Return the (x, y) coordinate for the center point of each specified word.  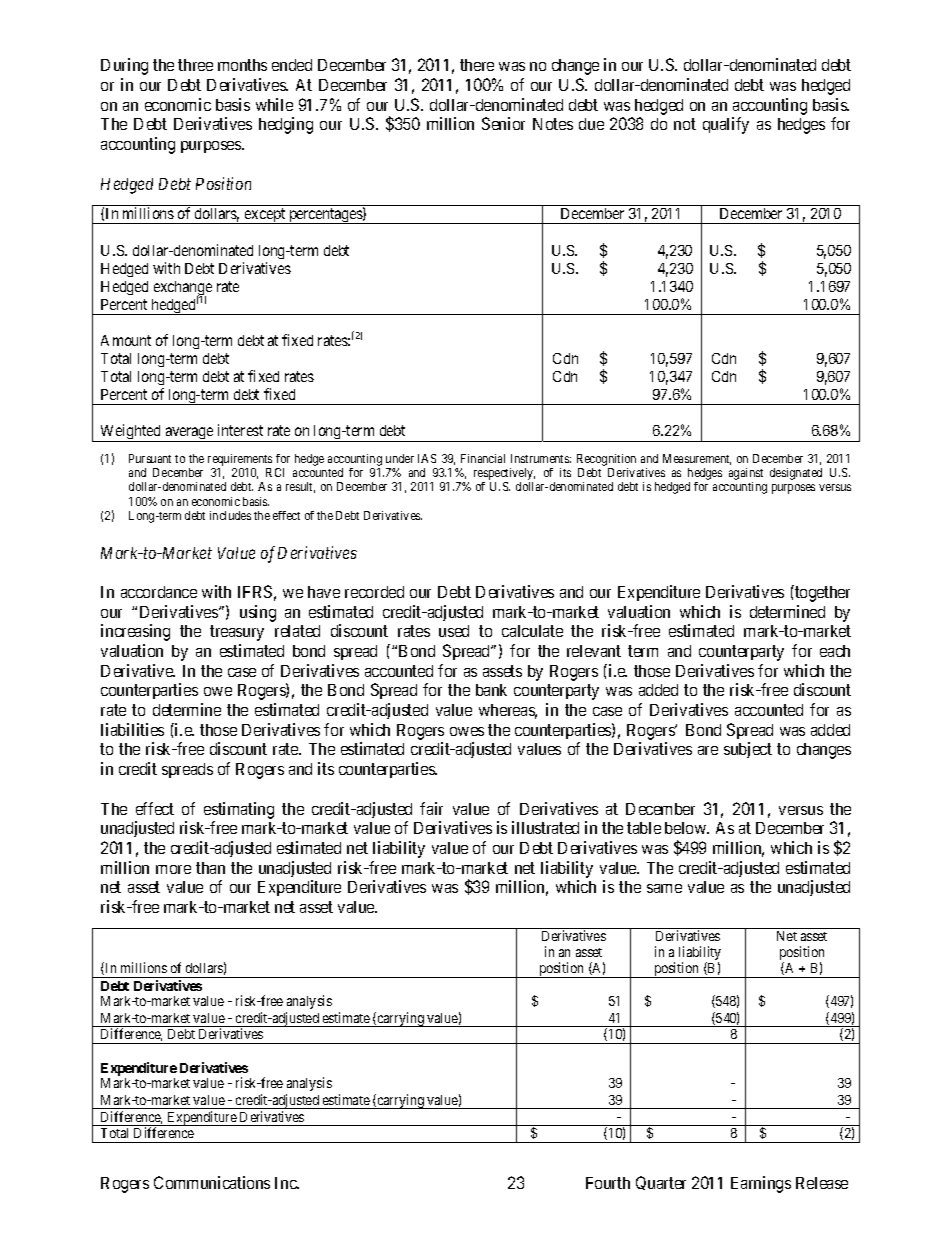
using (258, 613)
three (195, 65)
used (454, 631)
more (173, 869)
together (821, 593)
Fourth (608, 1183)
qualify (726, 125)
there (477, 65)
